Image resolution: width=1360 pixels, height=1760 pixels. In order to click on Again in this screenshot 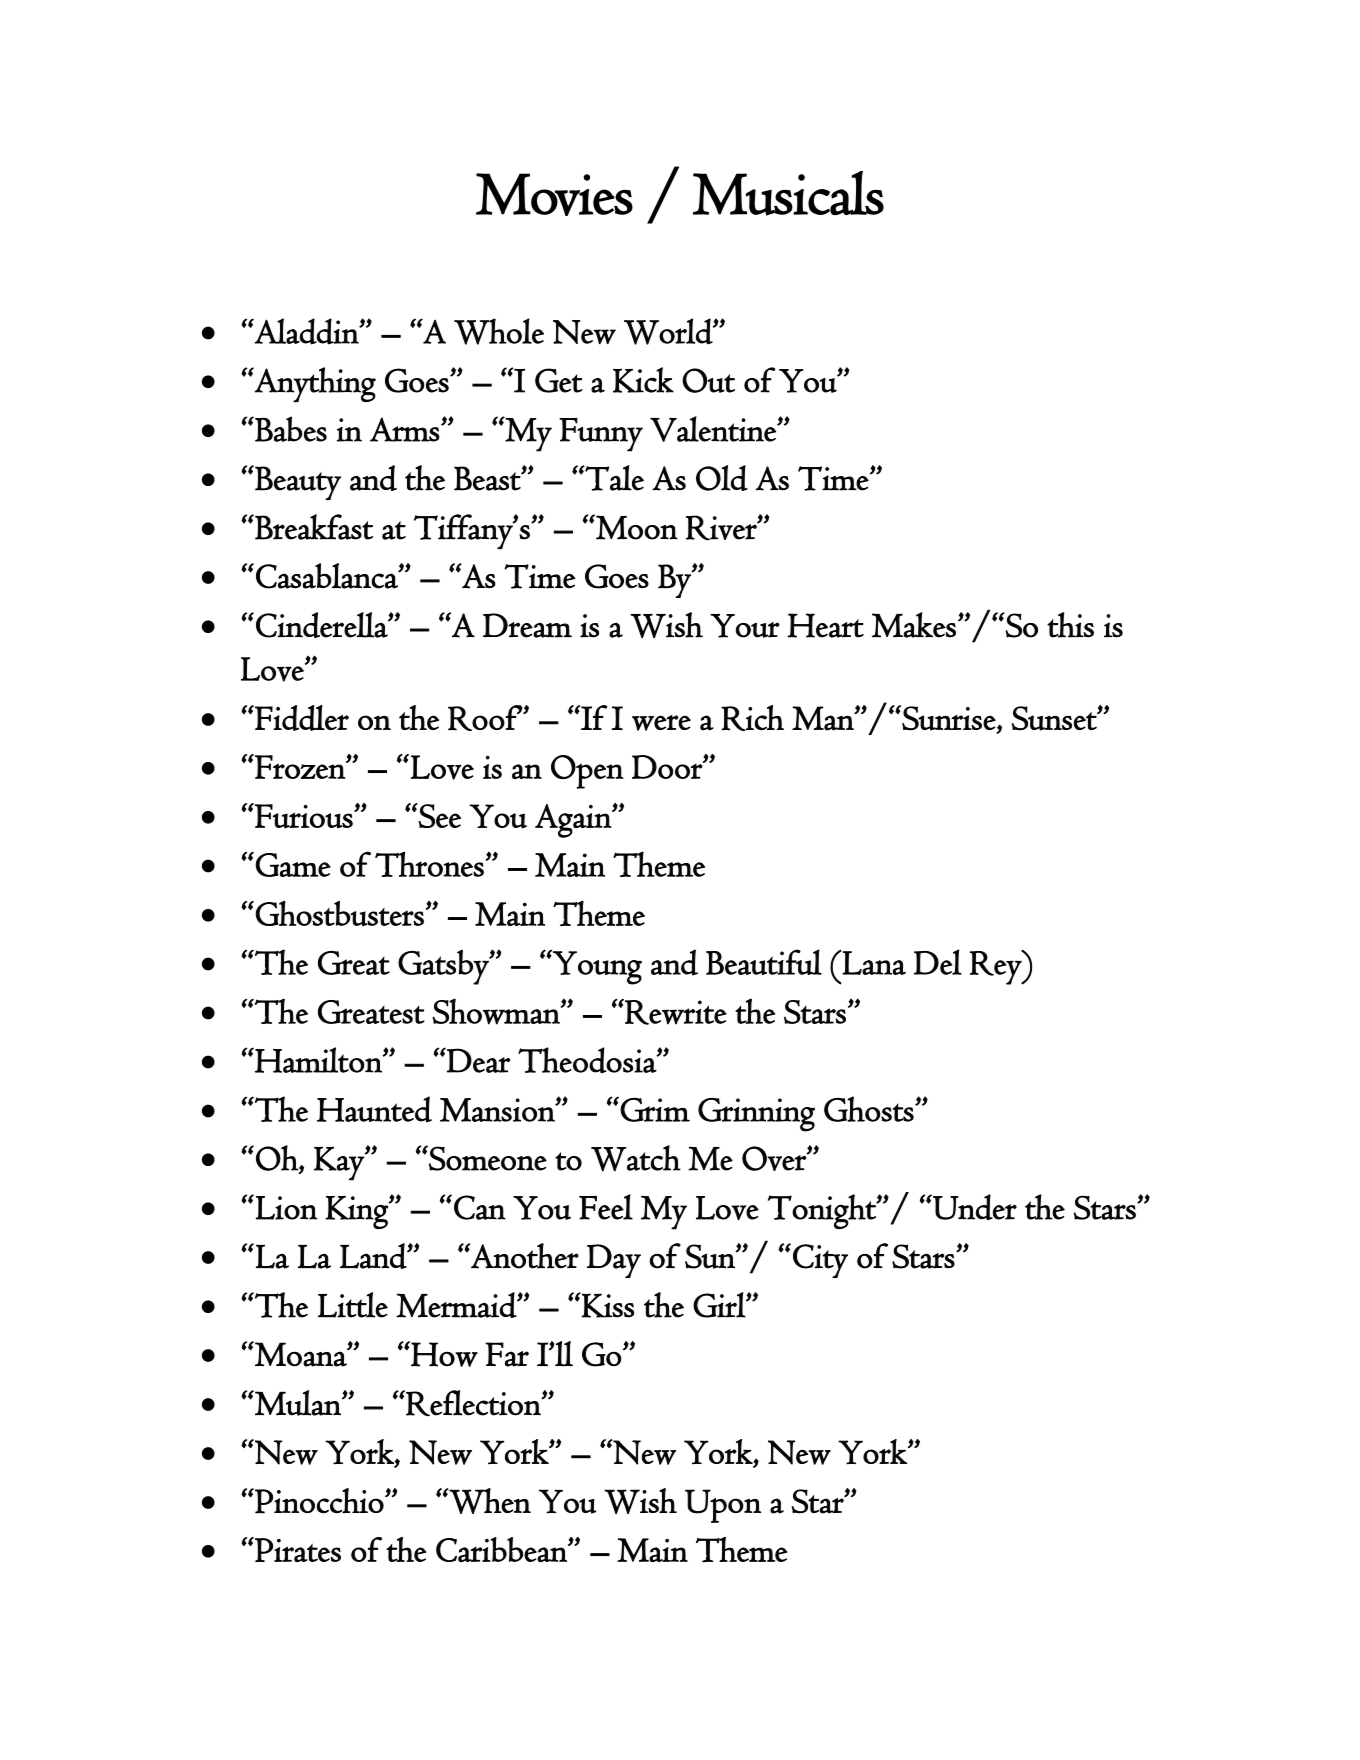, I will do `click(574, 821)`.
